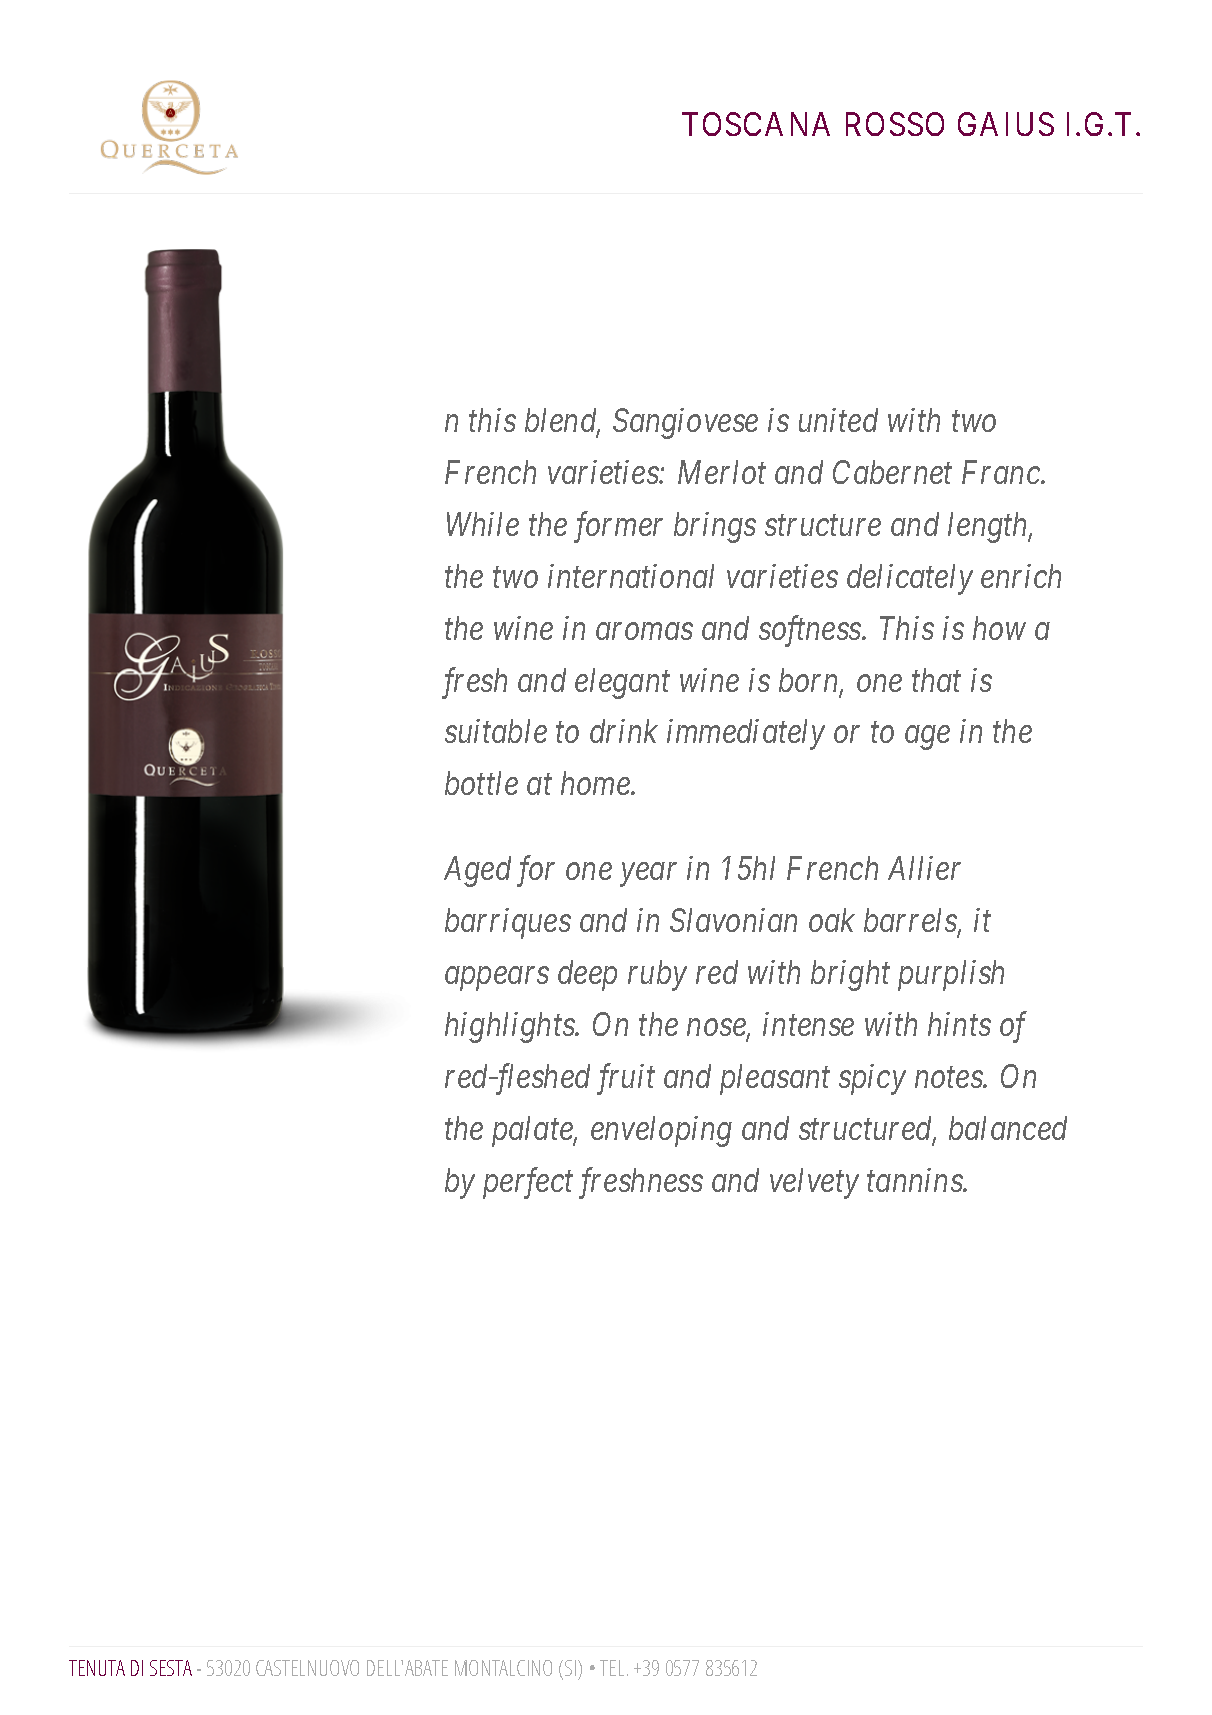 The height and width of the screenshot is (1715, 1212). What do you see at coordinates (648, 875) in the screenshot?
I see `year` at bounding box center [648, 875].
